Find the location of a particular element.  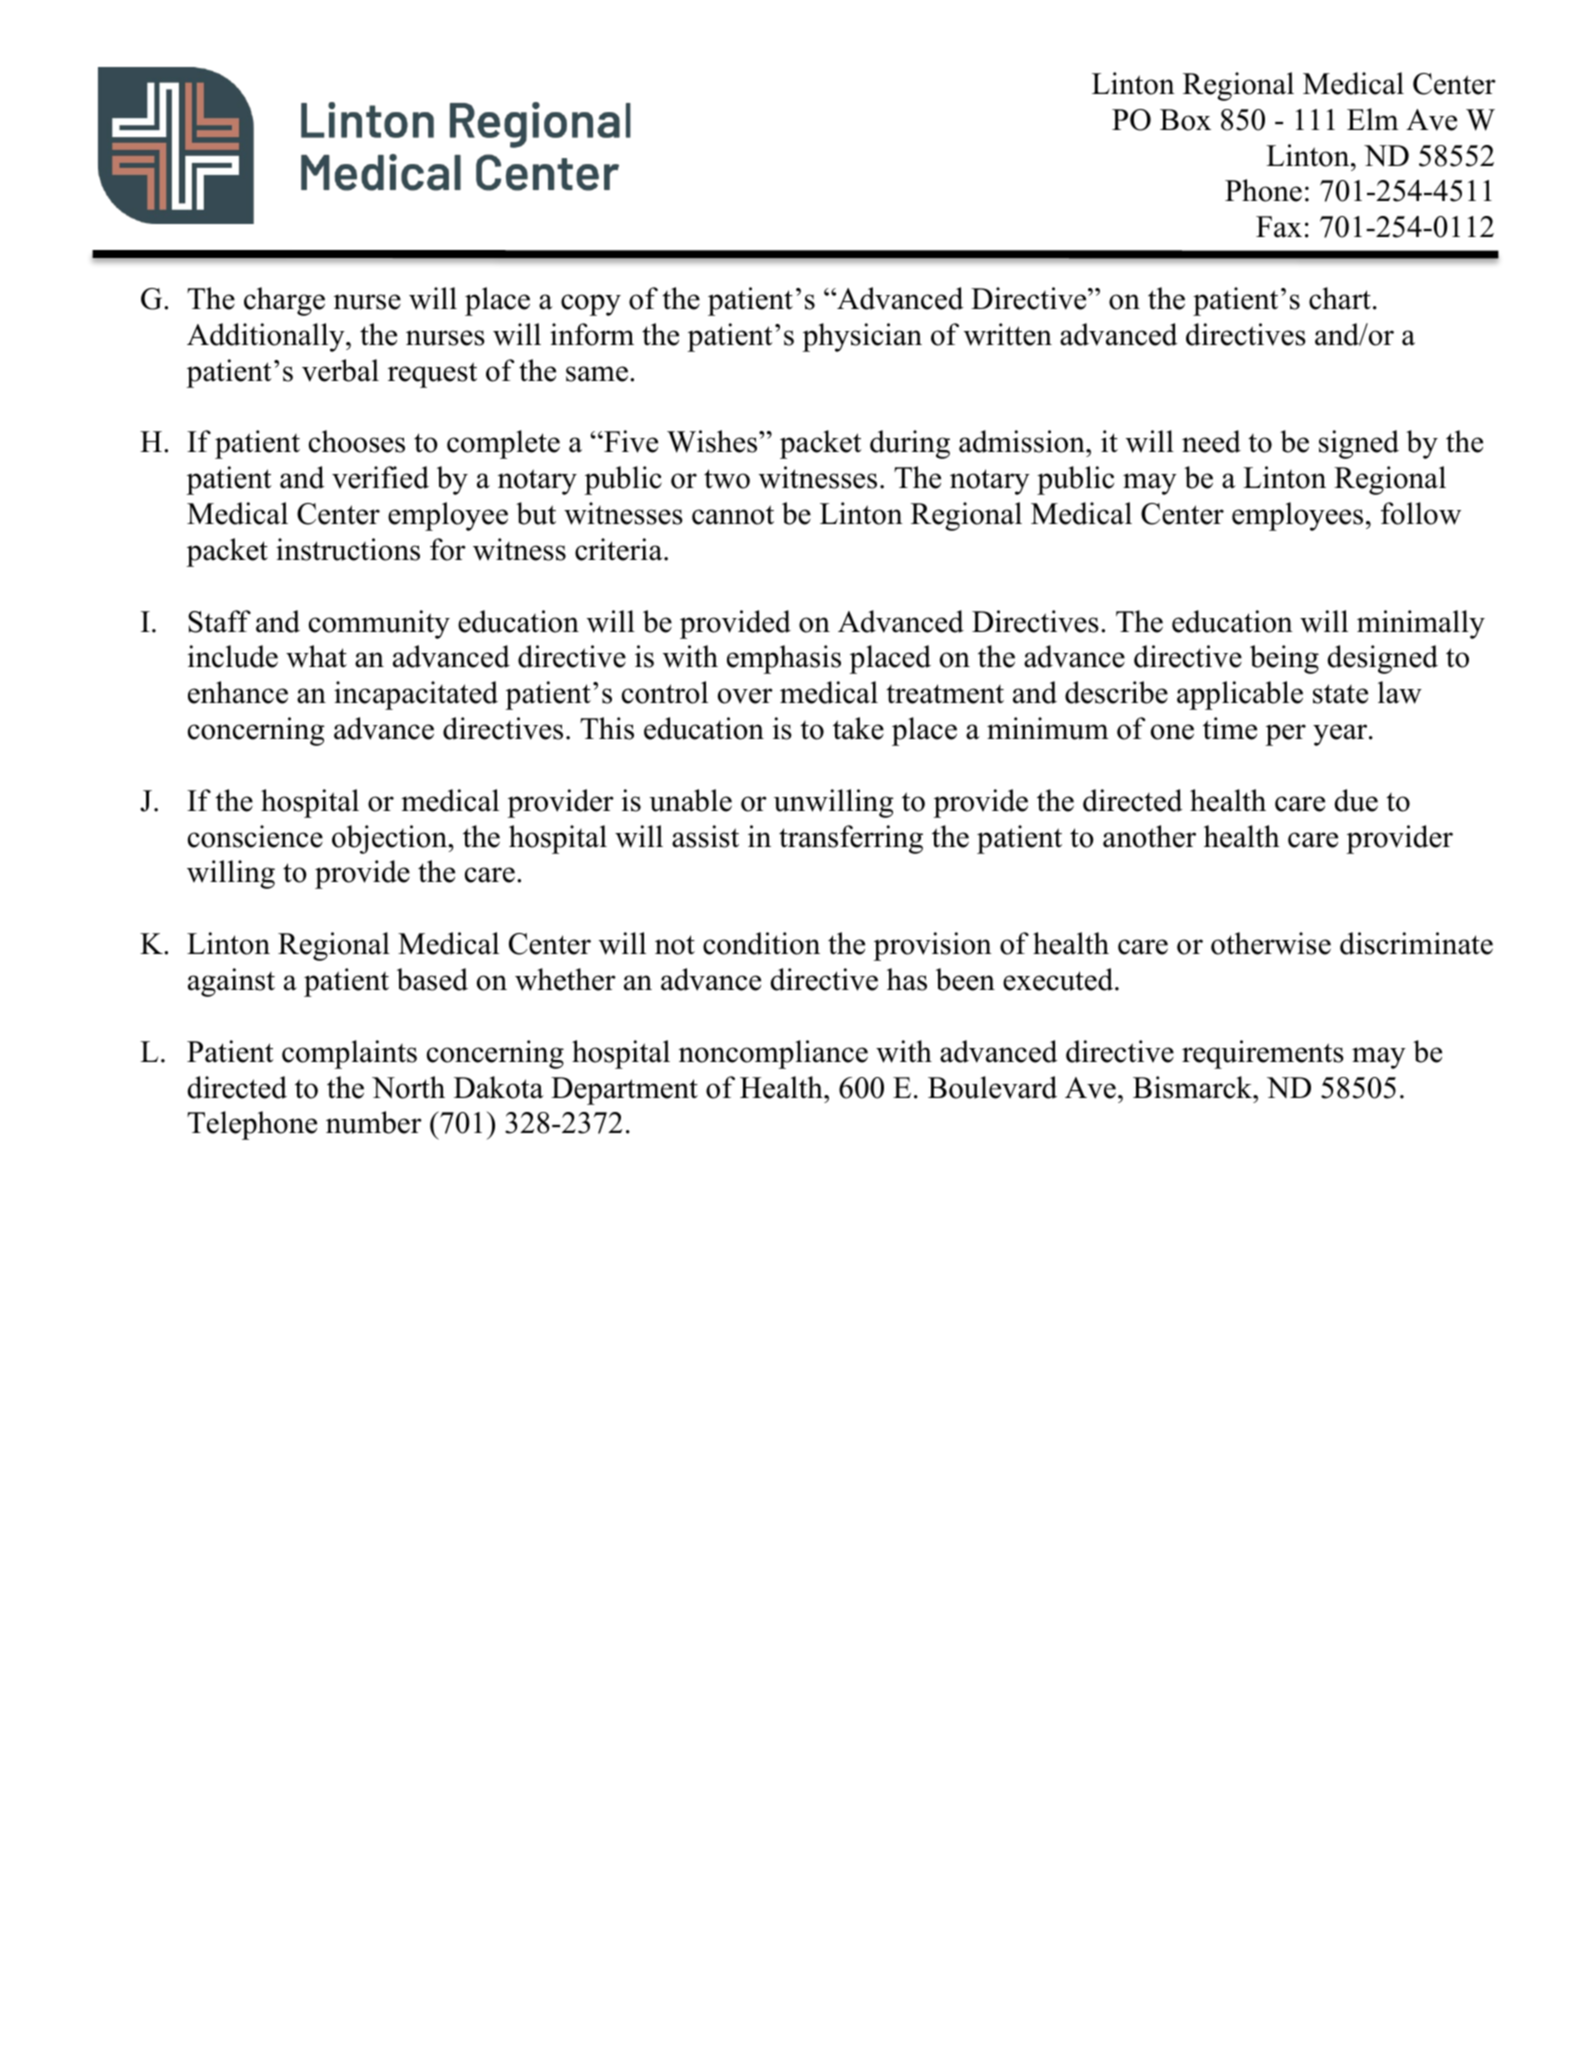

verbal is located at coordinates (340, 370).
